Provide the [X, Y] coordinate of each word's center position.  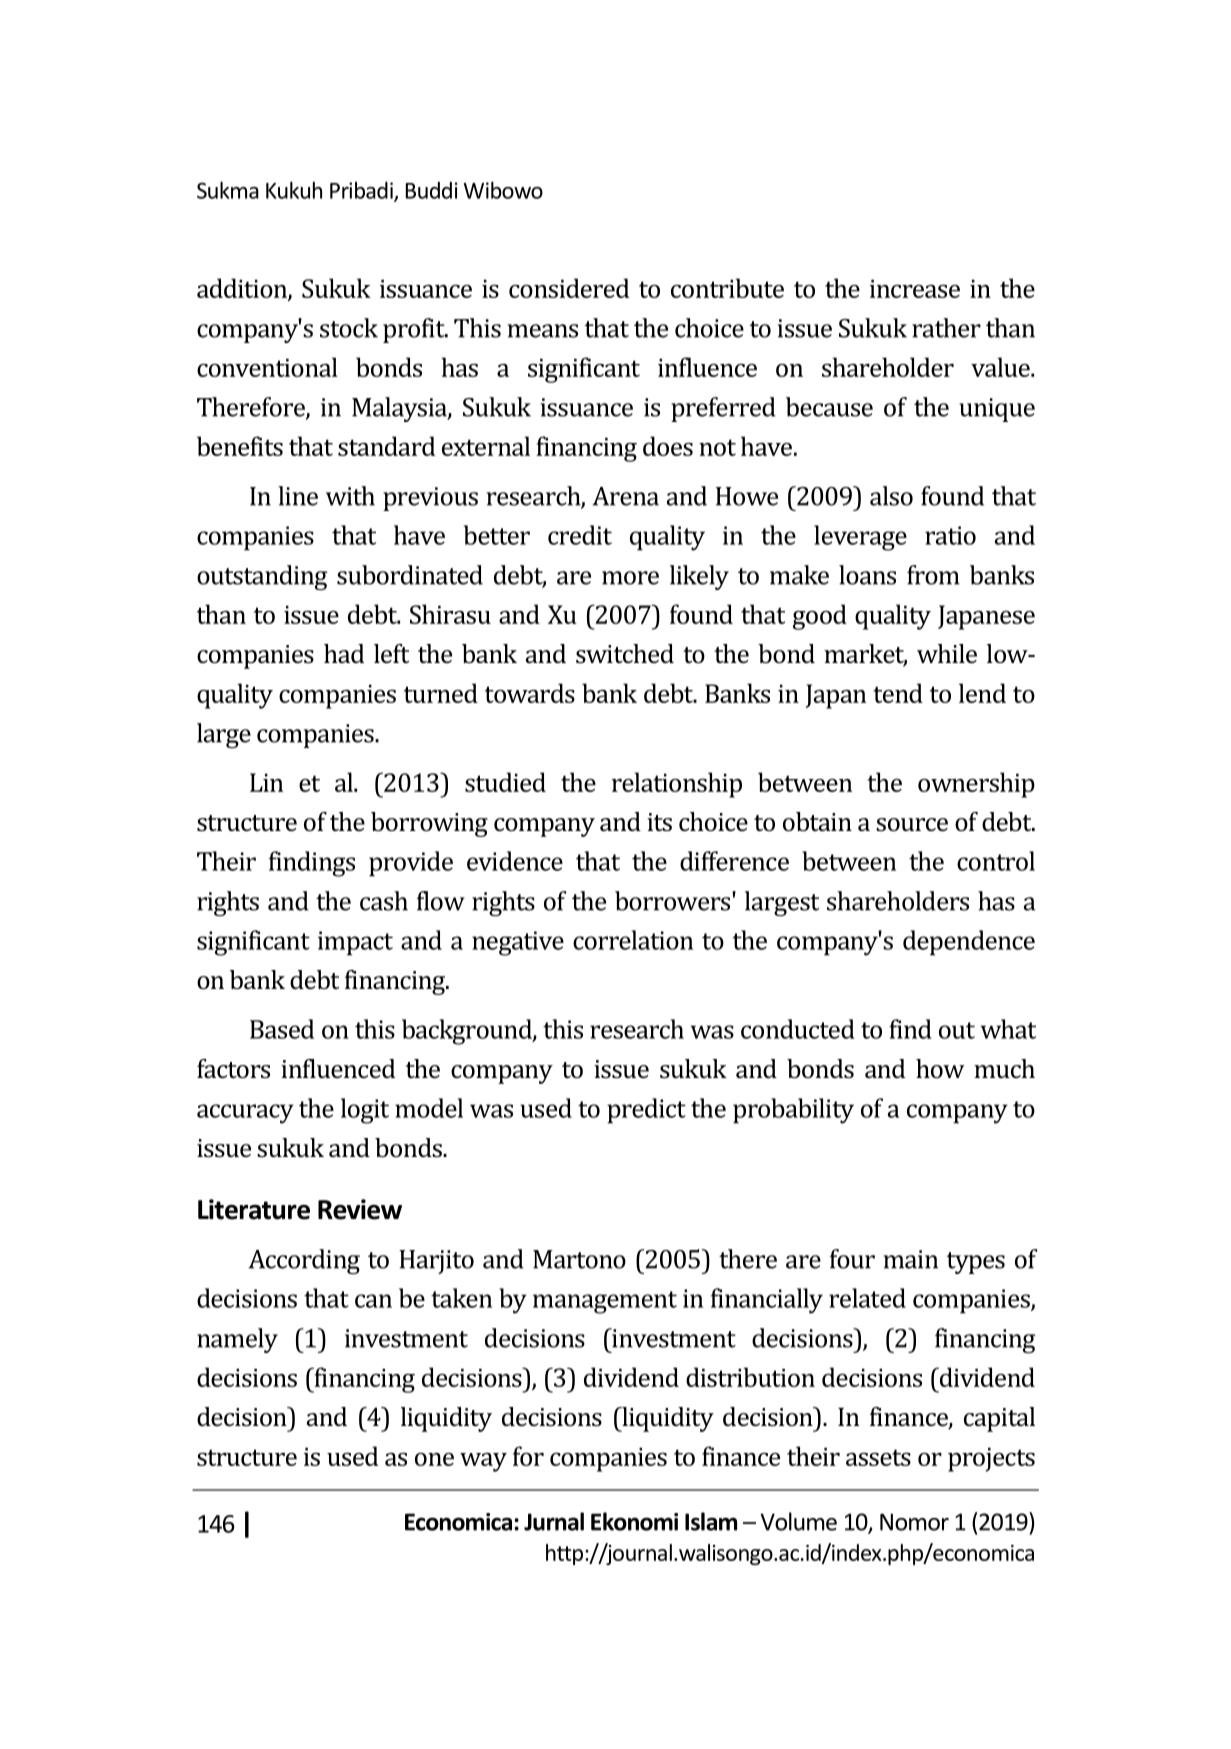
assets [878, 1457]
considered [569, 288]
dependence [969, 943]
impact [355, 943]
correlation [633, 940]
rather [946, 328]
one [434, 1459]
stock [349, 328]
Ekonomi [634, 1521]
